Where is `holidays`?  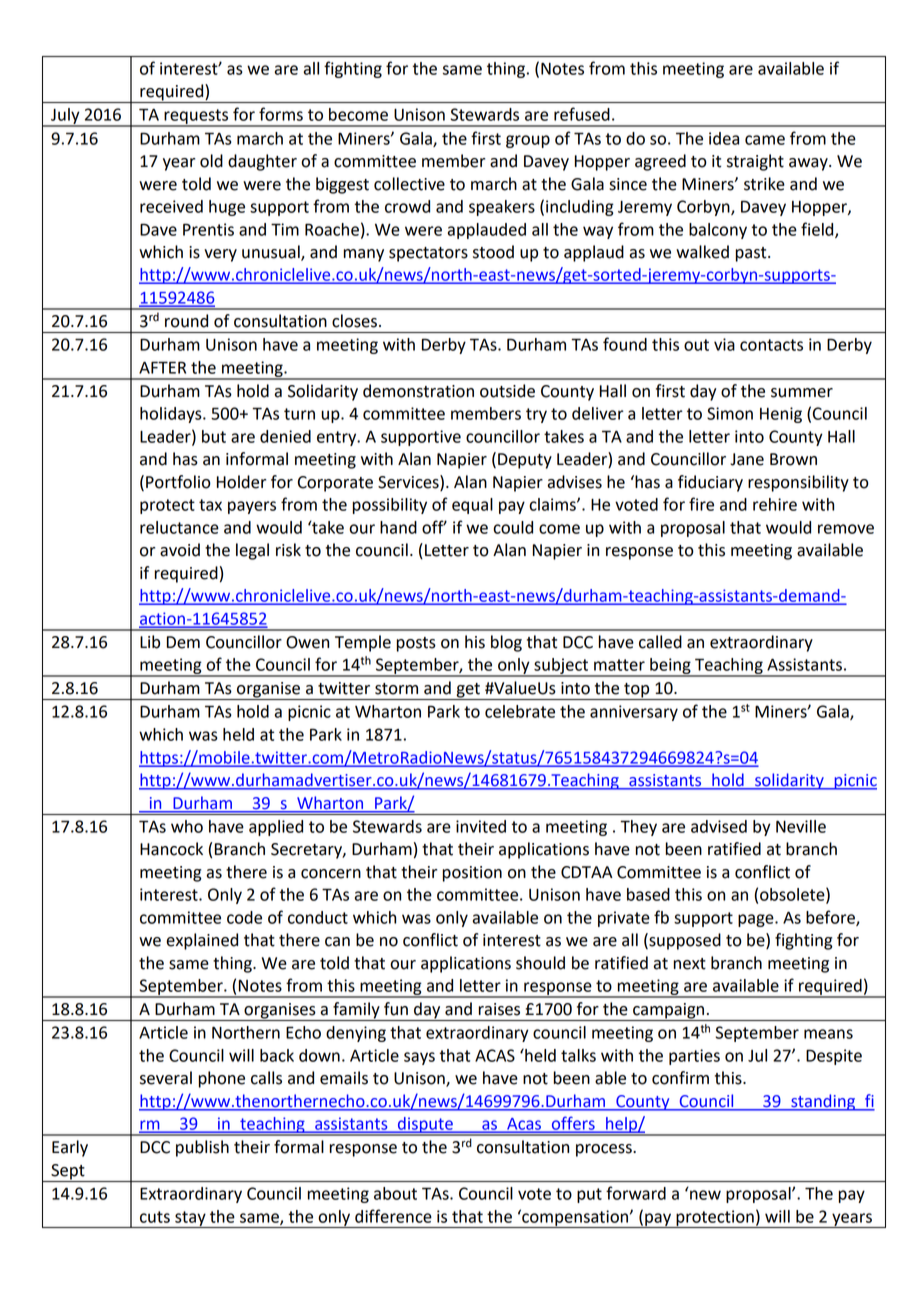
holidays is located at coordinates (172, 415).
